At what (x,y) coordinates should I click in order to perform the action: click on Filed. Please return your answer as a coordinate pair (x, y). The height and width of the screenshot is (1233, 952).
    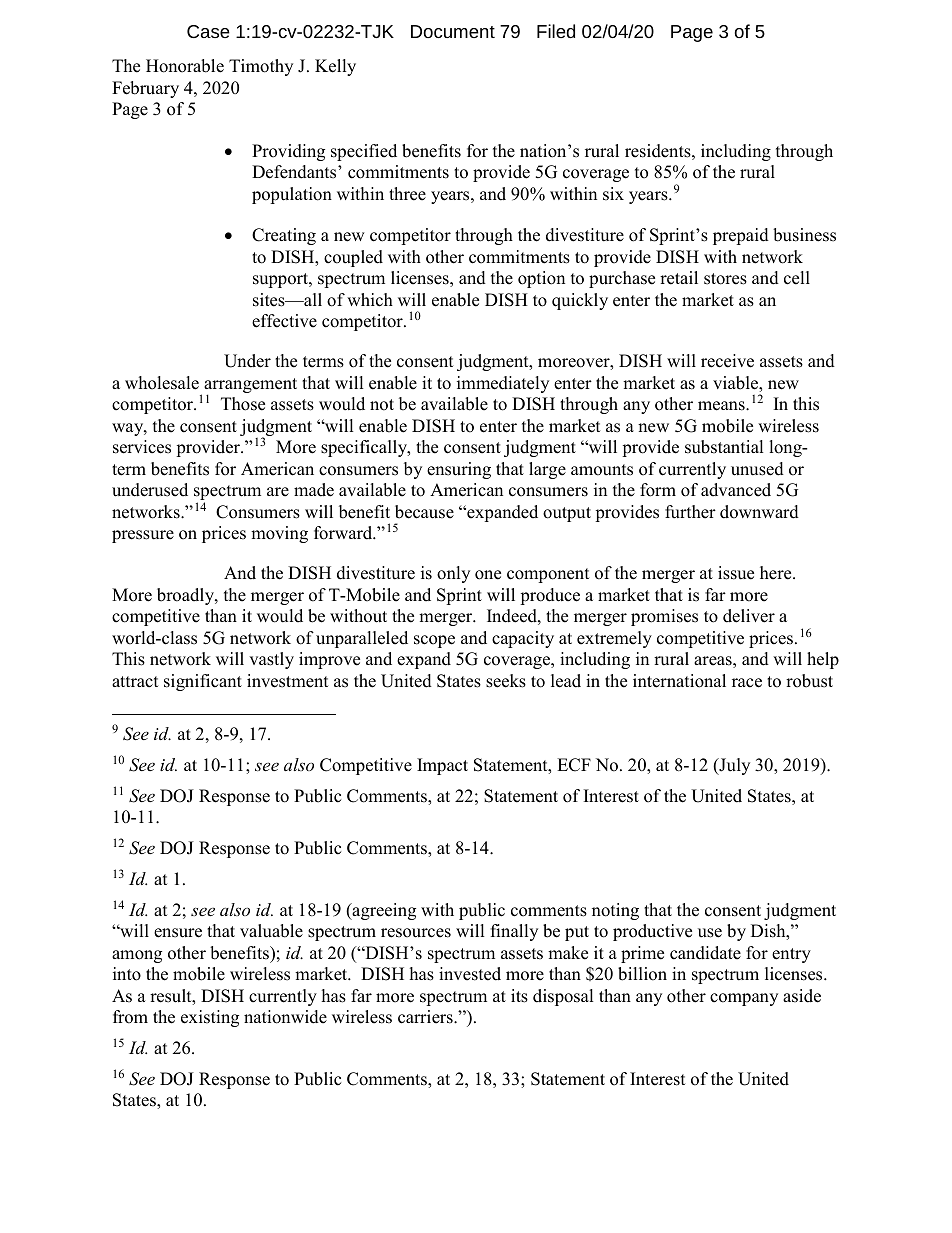
    Looking at the image, I should click on (556, 31).
